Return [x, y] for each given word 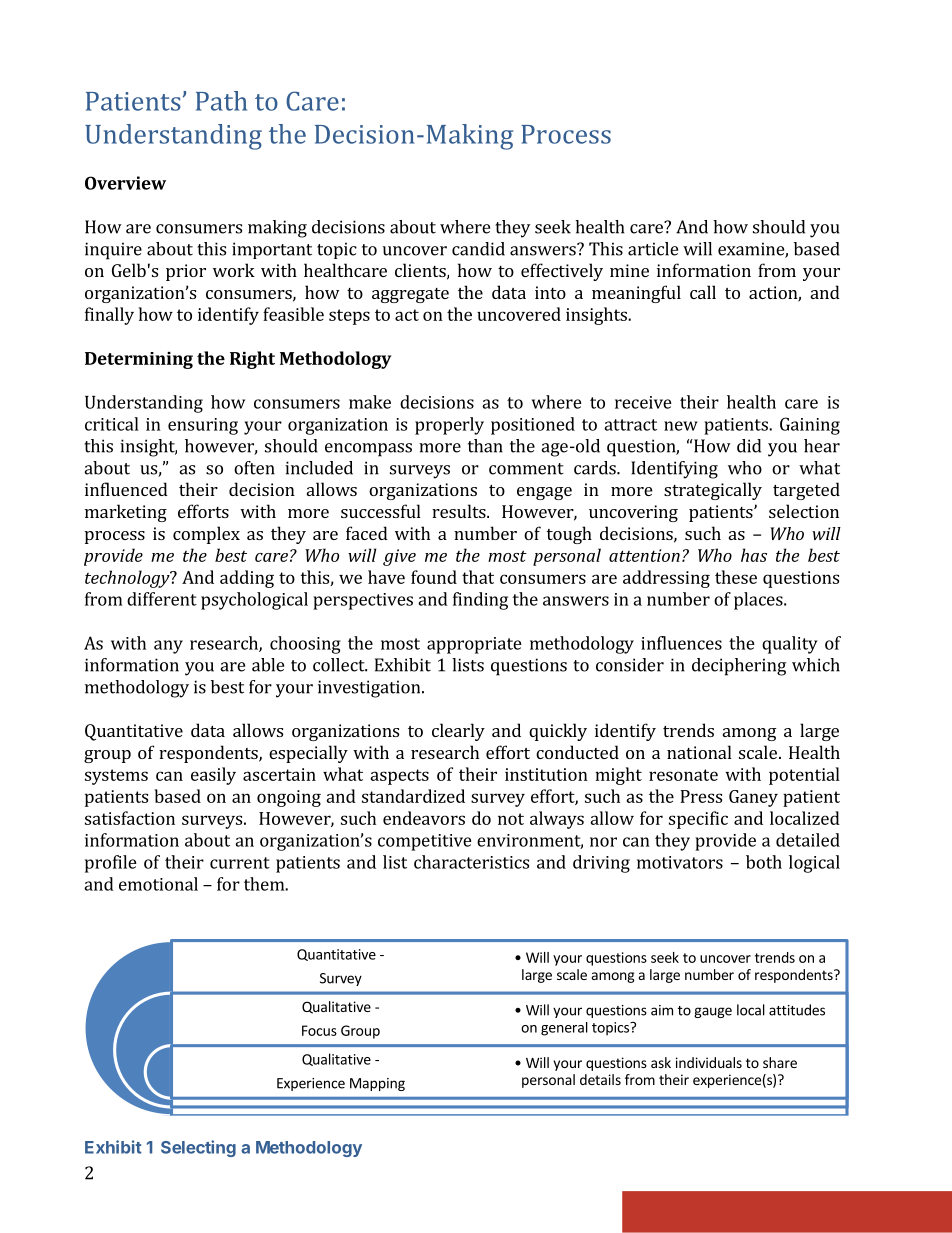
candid [478, 249]
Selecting [198, 1148]
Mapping [377, 1084]
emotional [158, 884]
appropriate [474, 645]
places [759, 601]
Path [221, 101]
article [653, 249]
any [168, 647]
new [681, 426]
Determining [139, 360]
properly [449, 426]
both [764, 862]
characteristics [471, 862]
